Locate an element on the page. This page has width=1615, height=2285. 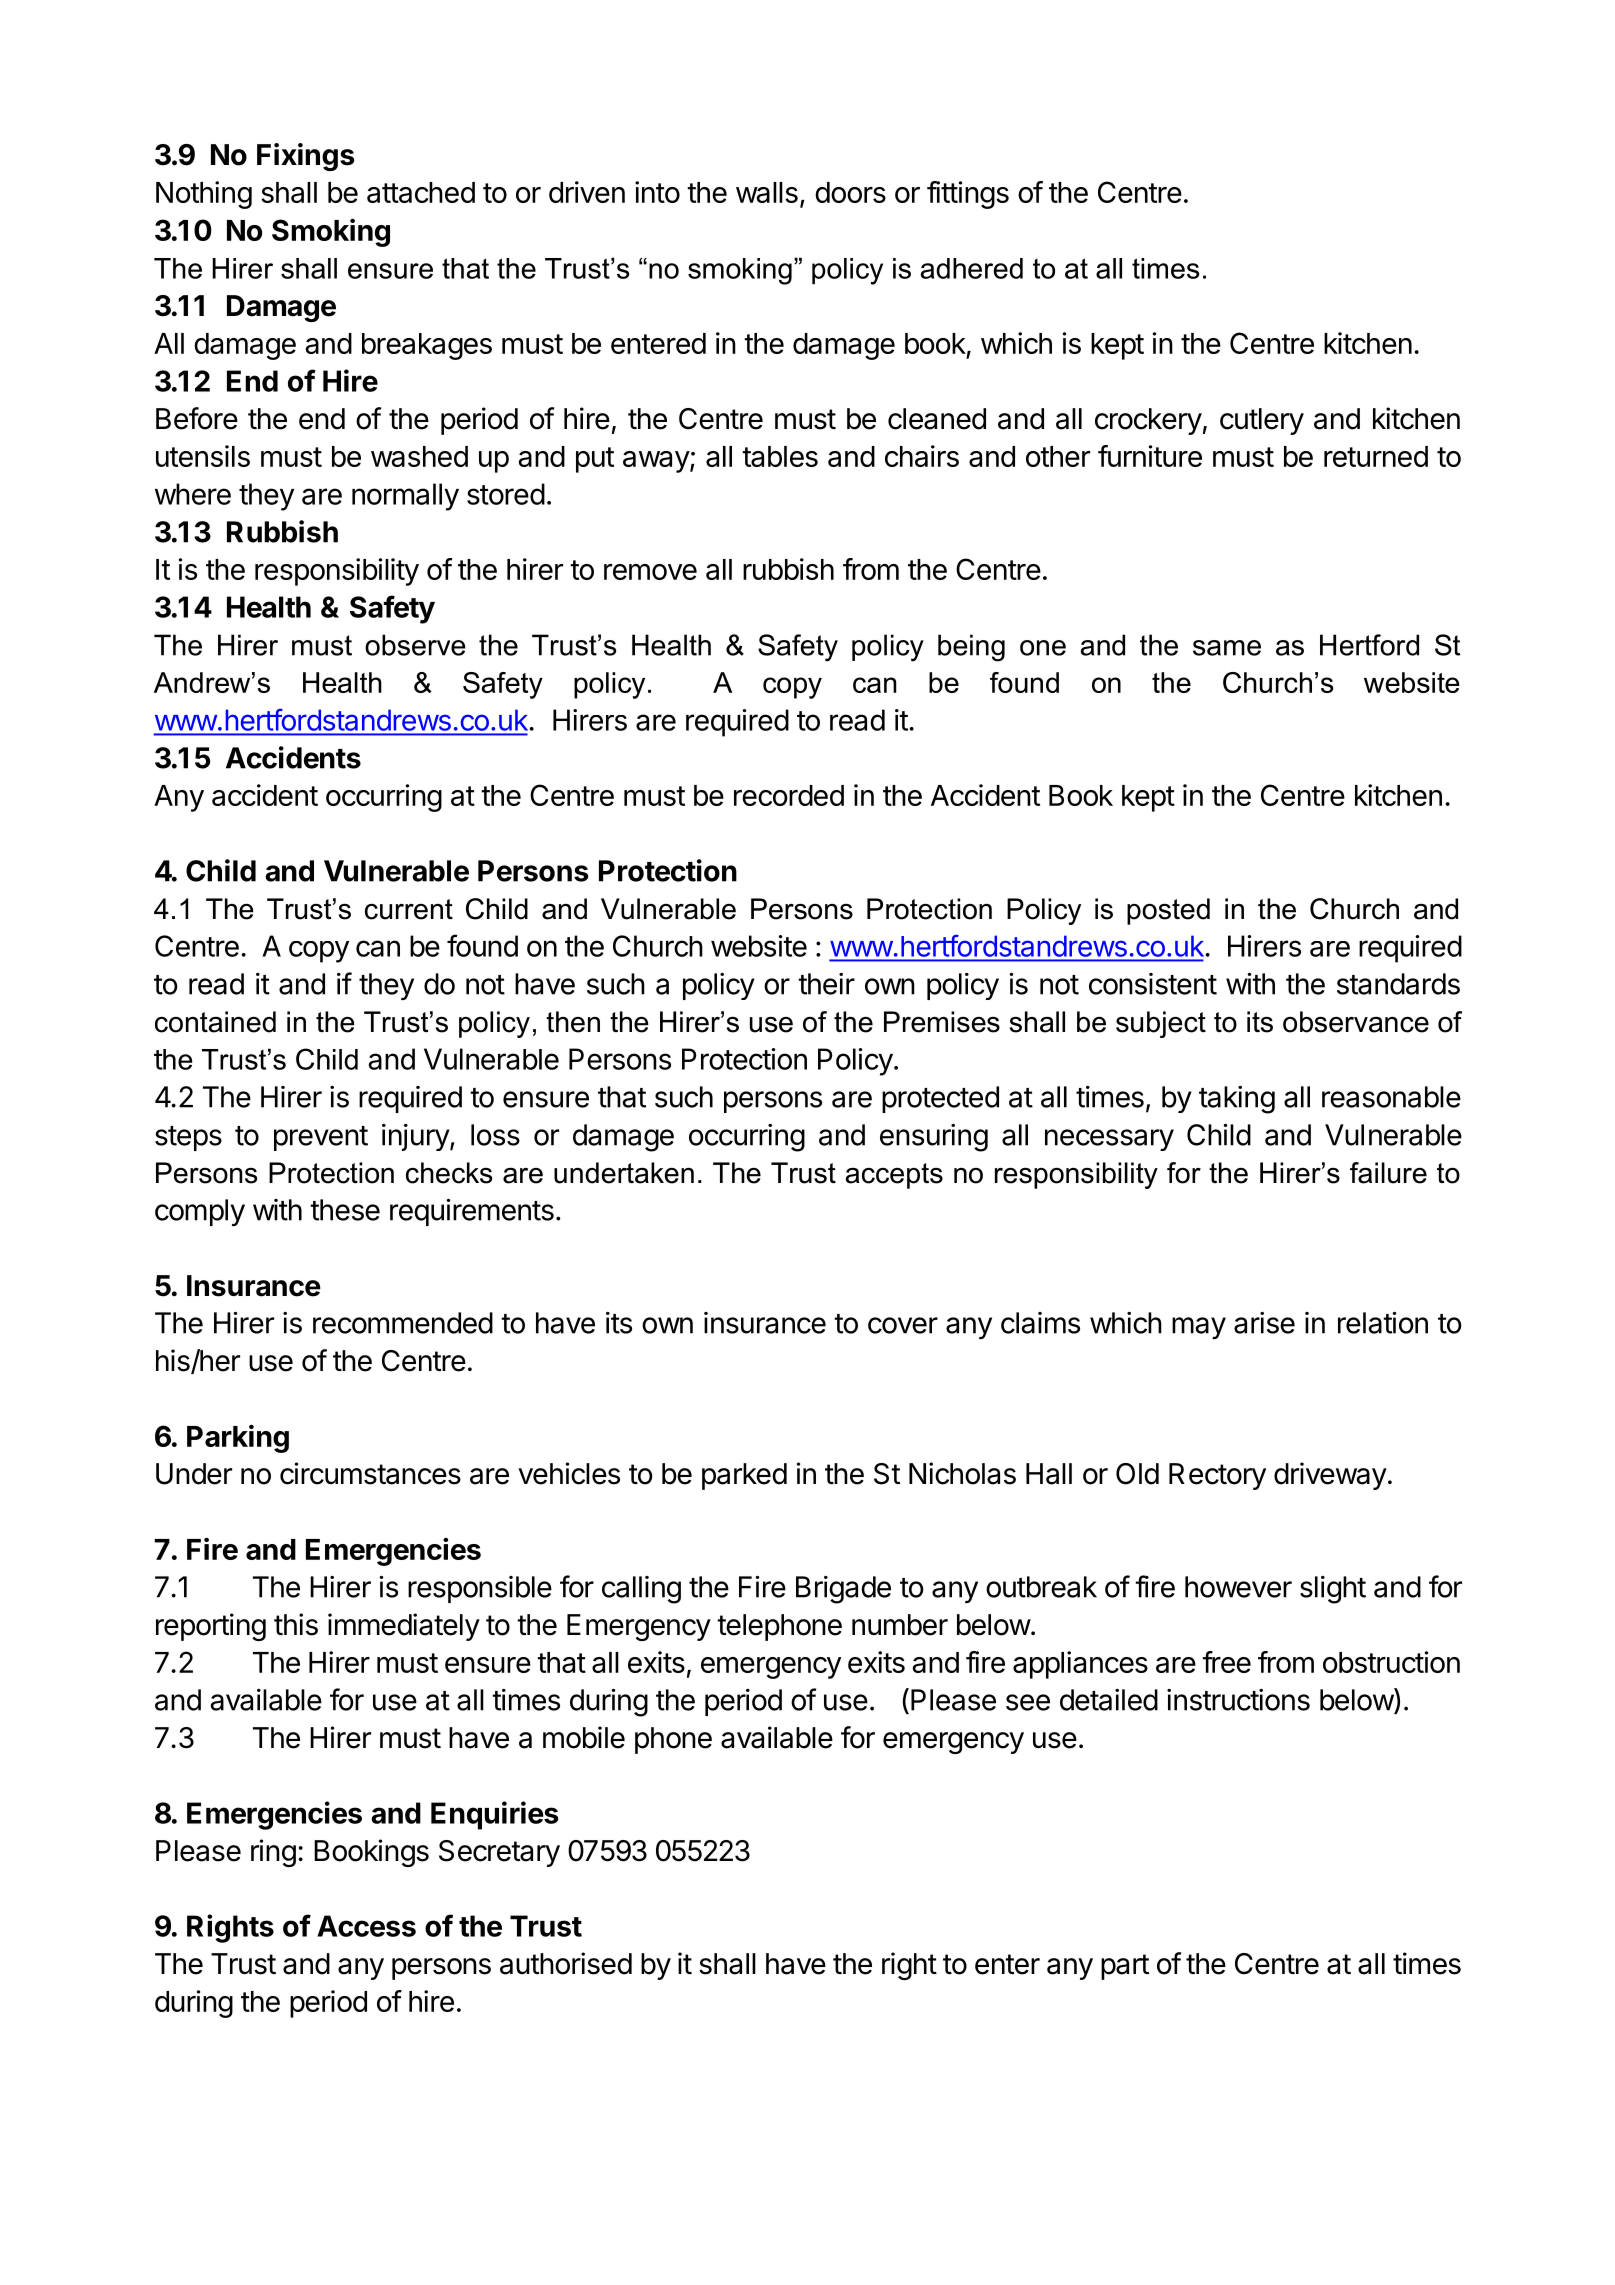
Fixings is located at coordinates (305, 157).
